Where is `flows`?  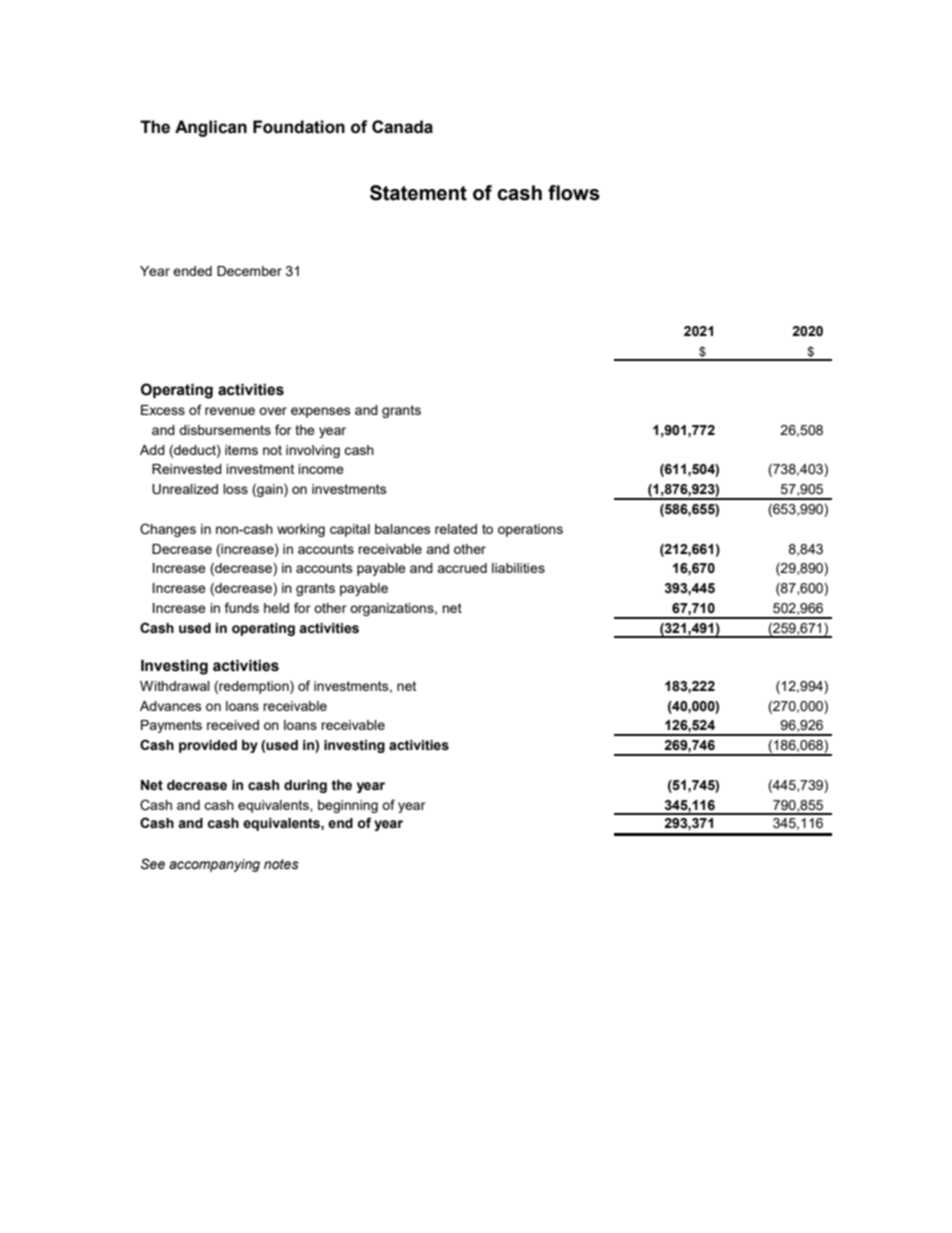
flows is located at coordinates (574, 193).
